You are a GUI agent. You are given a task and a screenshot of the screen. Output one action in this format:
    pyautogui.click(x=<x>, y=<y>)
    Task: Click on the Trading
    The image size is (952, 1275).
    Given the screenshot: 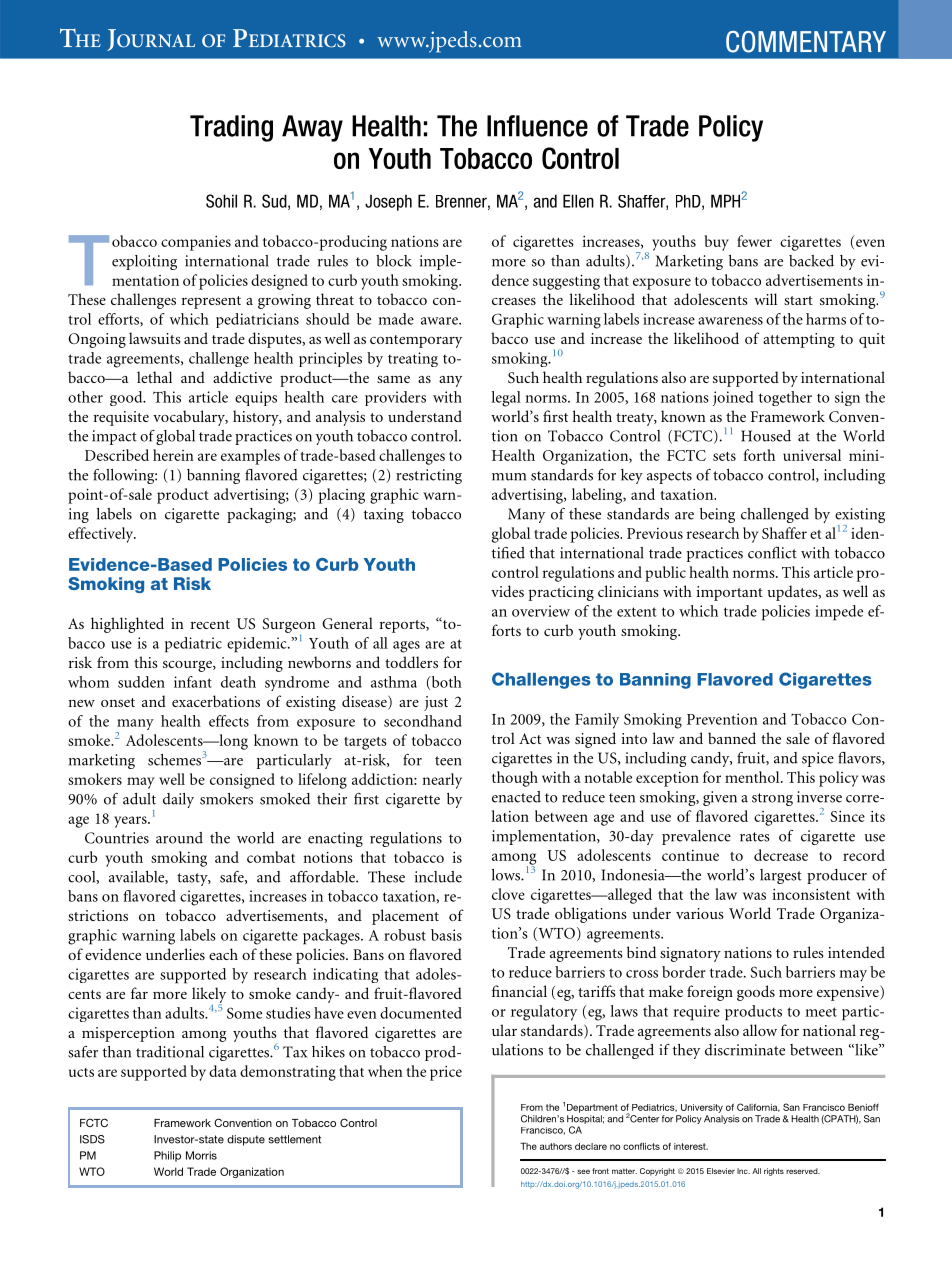 What is the action you would take?
    pyautogui.click(x=231, y=128)
